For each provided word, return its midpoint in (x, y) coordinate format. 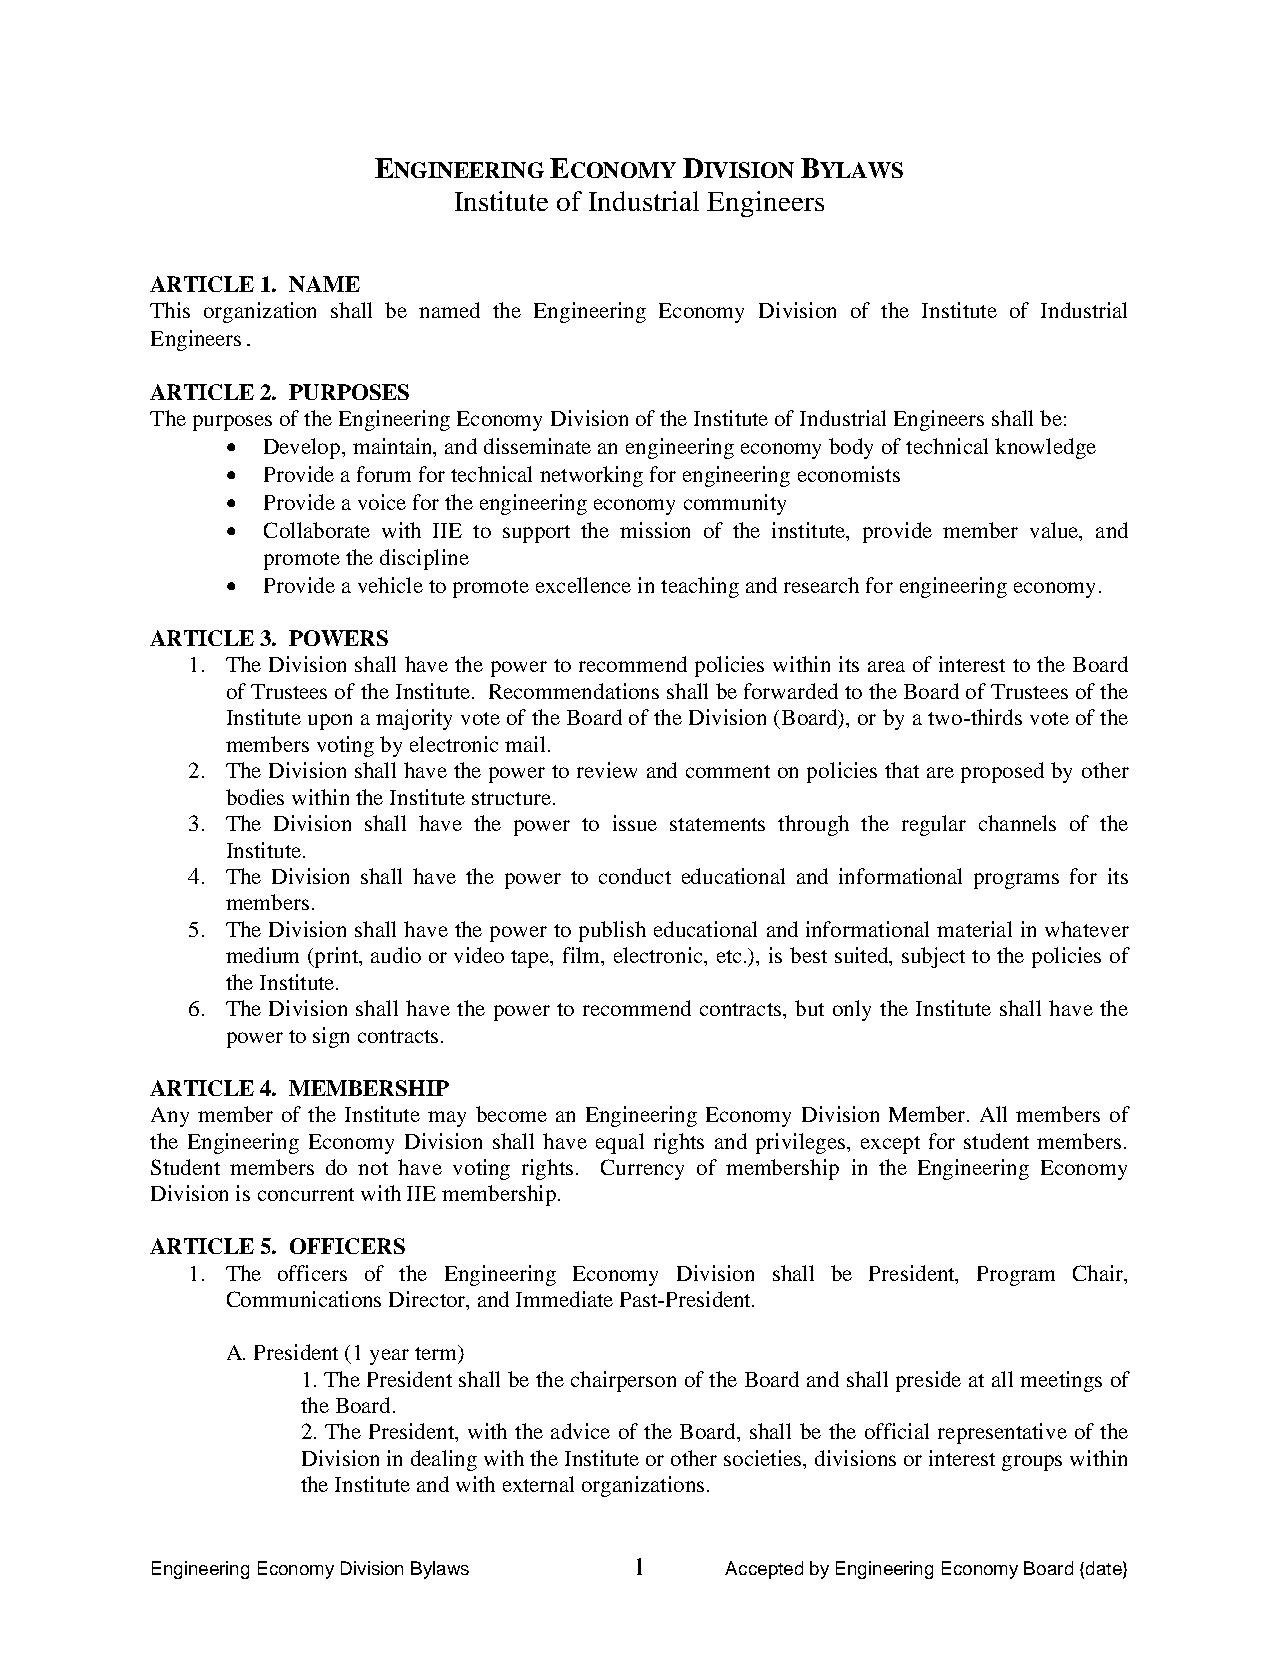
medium (262, 955)
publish (612, 931)
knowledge (1045, 448)
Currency (642, 1169)
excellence (583, 585)
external (538, 1484)
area (886, 666)
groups (1032, 1463)
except (890, 1145)
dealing (444, 1460)
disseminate (537, 446)
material (974, 929)
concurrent (306, 1194)
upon (330, 722)
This (170, 310)
